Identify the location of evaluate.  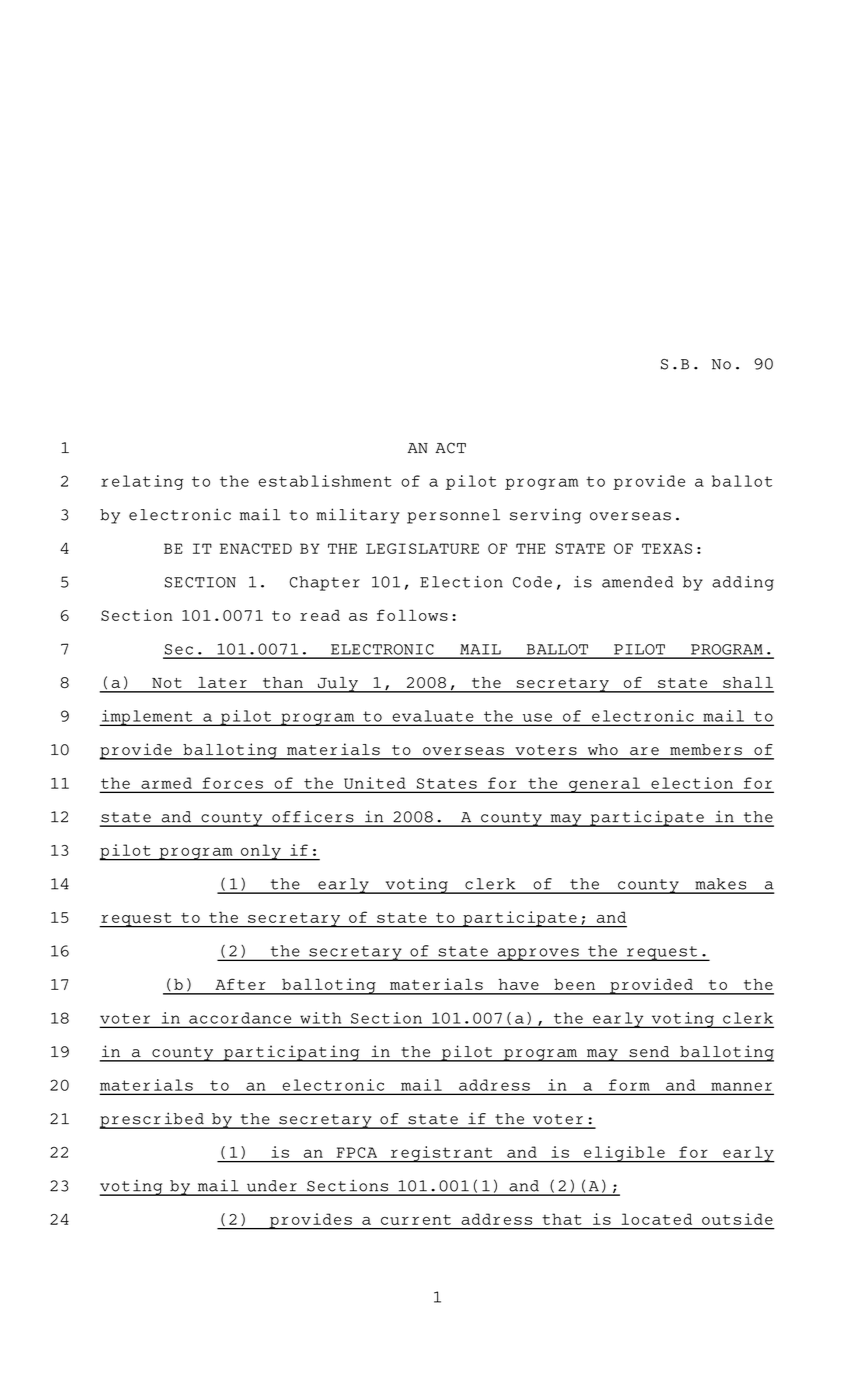
(433, 716).
